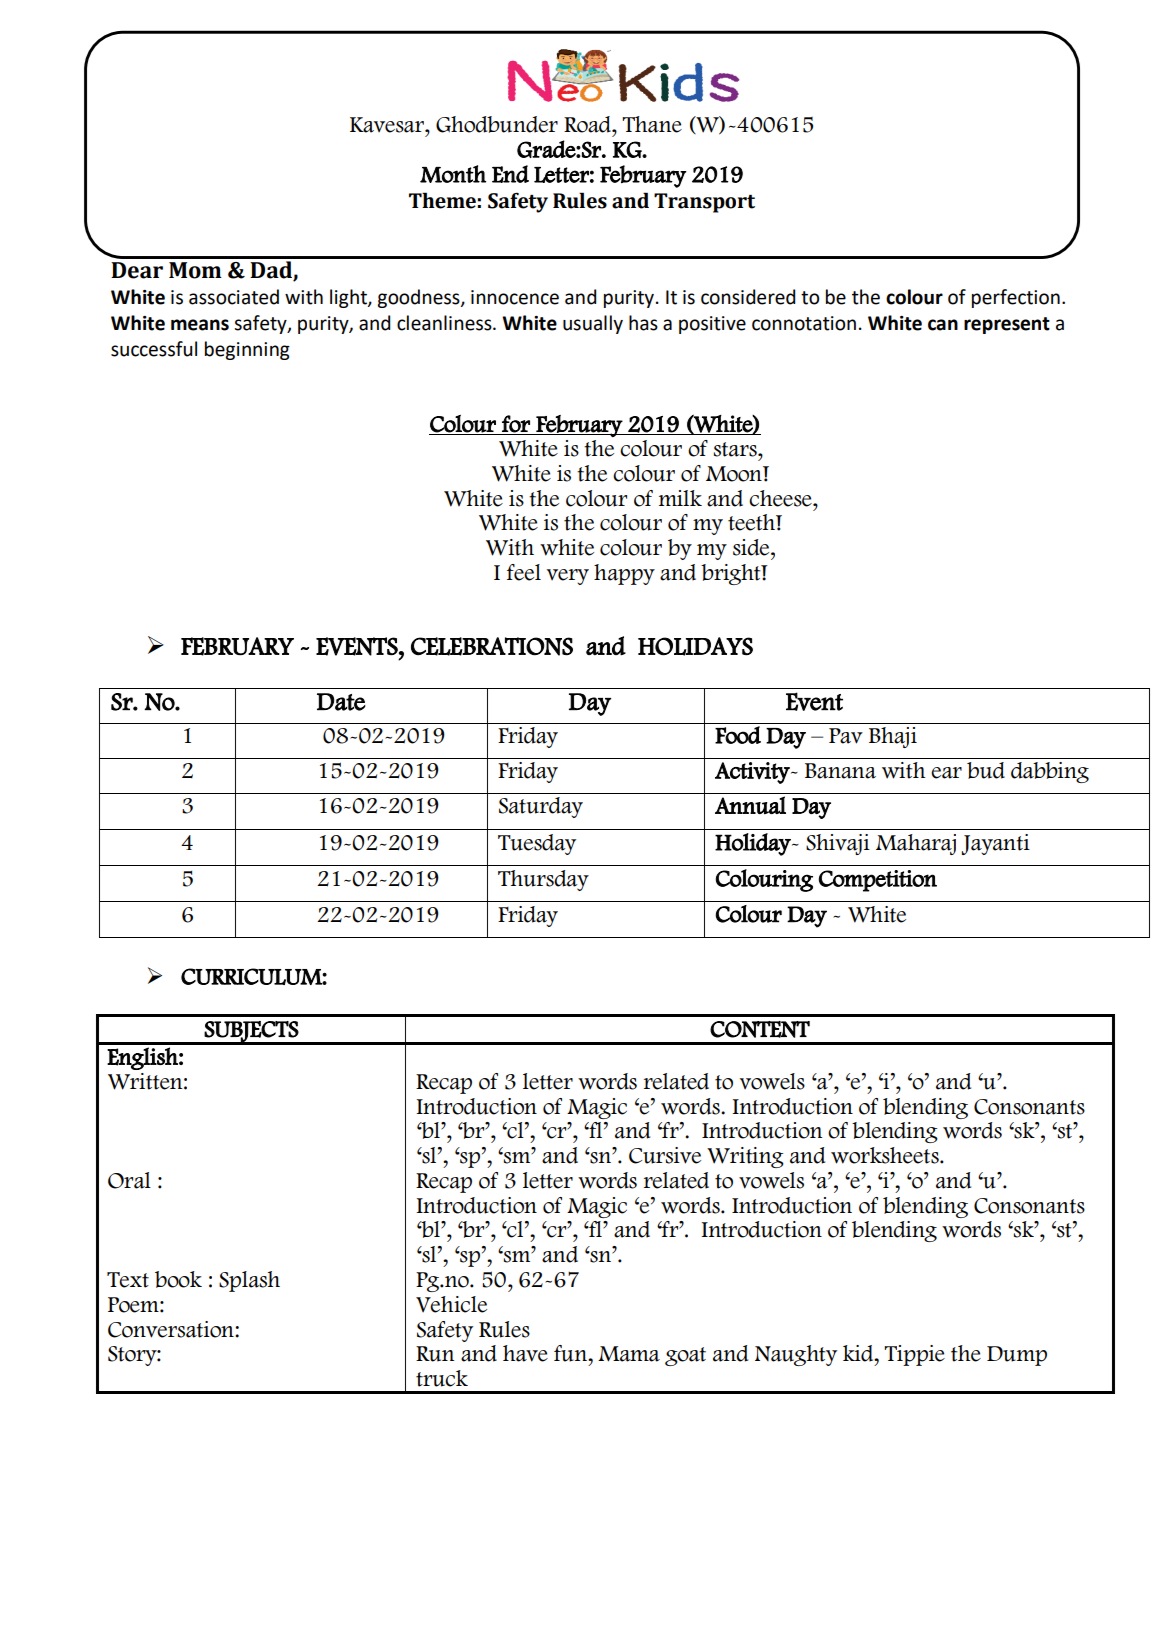 Image resolution: width=1163 pixels, height=1645 pixels. I want to click on Conversation, so click(172, 1329).
